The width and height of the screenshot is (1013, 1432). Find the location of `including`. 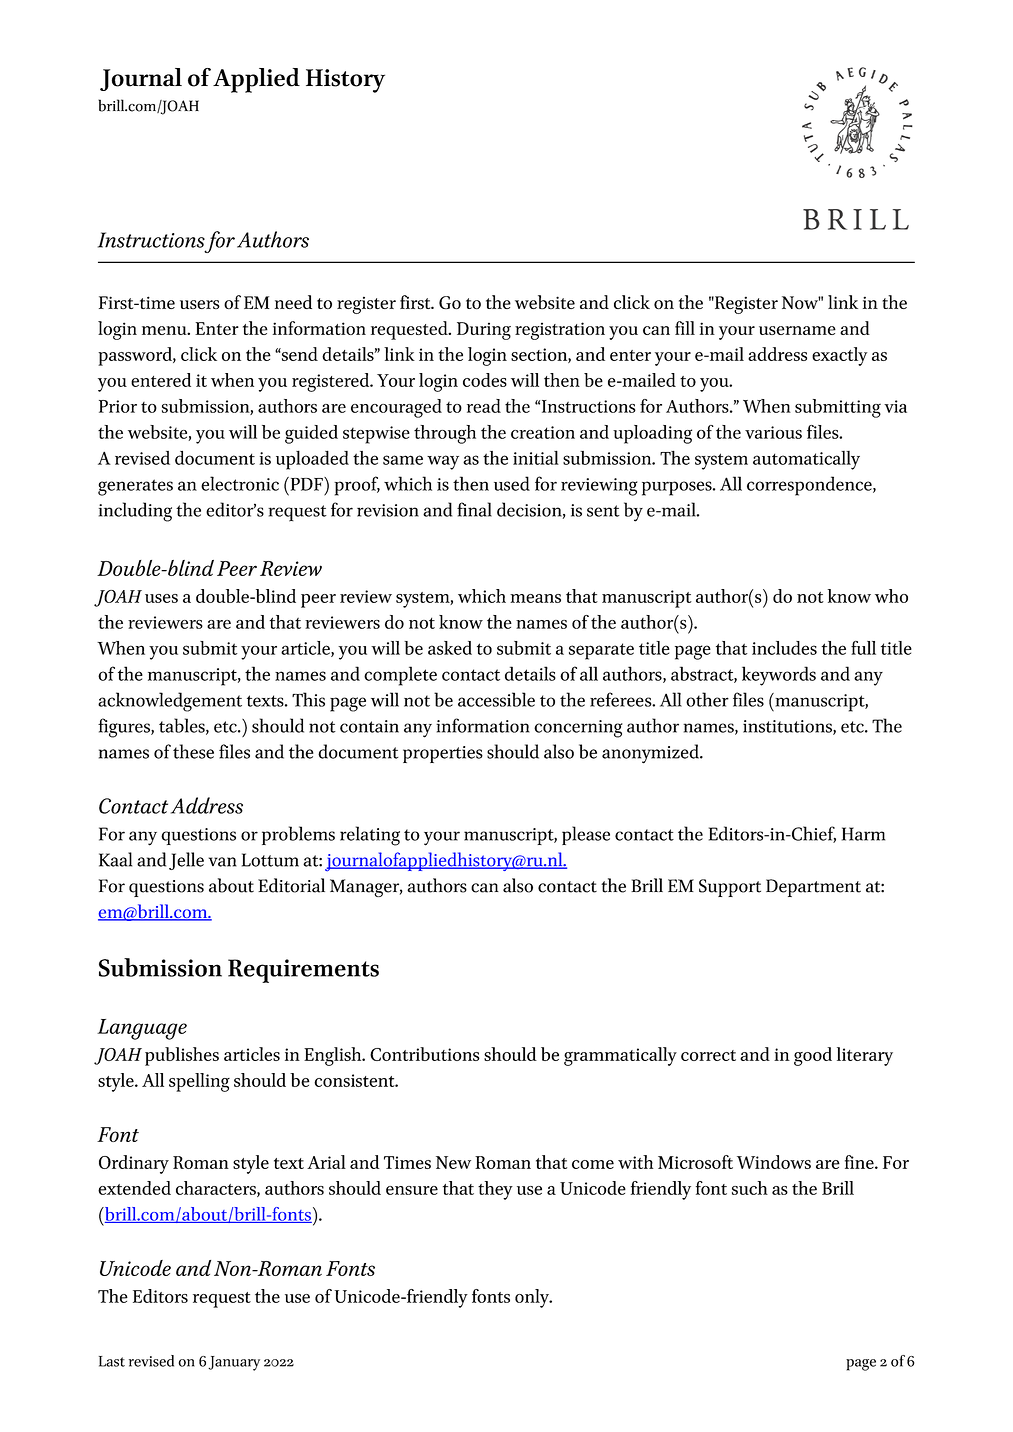

including is located at coordinates (135, 512).
